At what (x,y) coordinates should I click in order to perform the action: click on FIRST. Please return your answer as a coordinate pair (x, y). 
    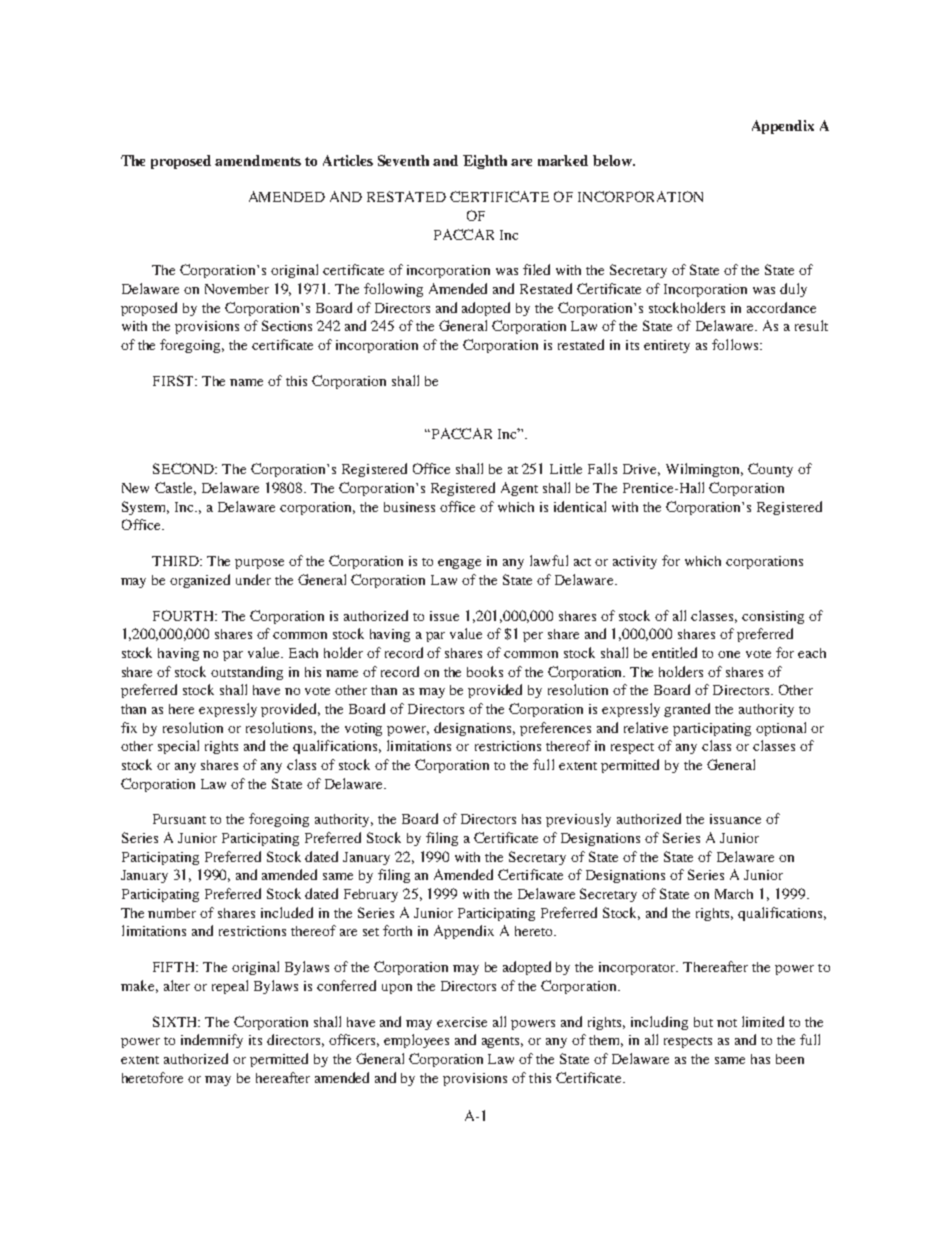
    Looking at the image, I should click on (175, 380).
